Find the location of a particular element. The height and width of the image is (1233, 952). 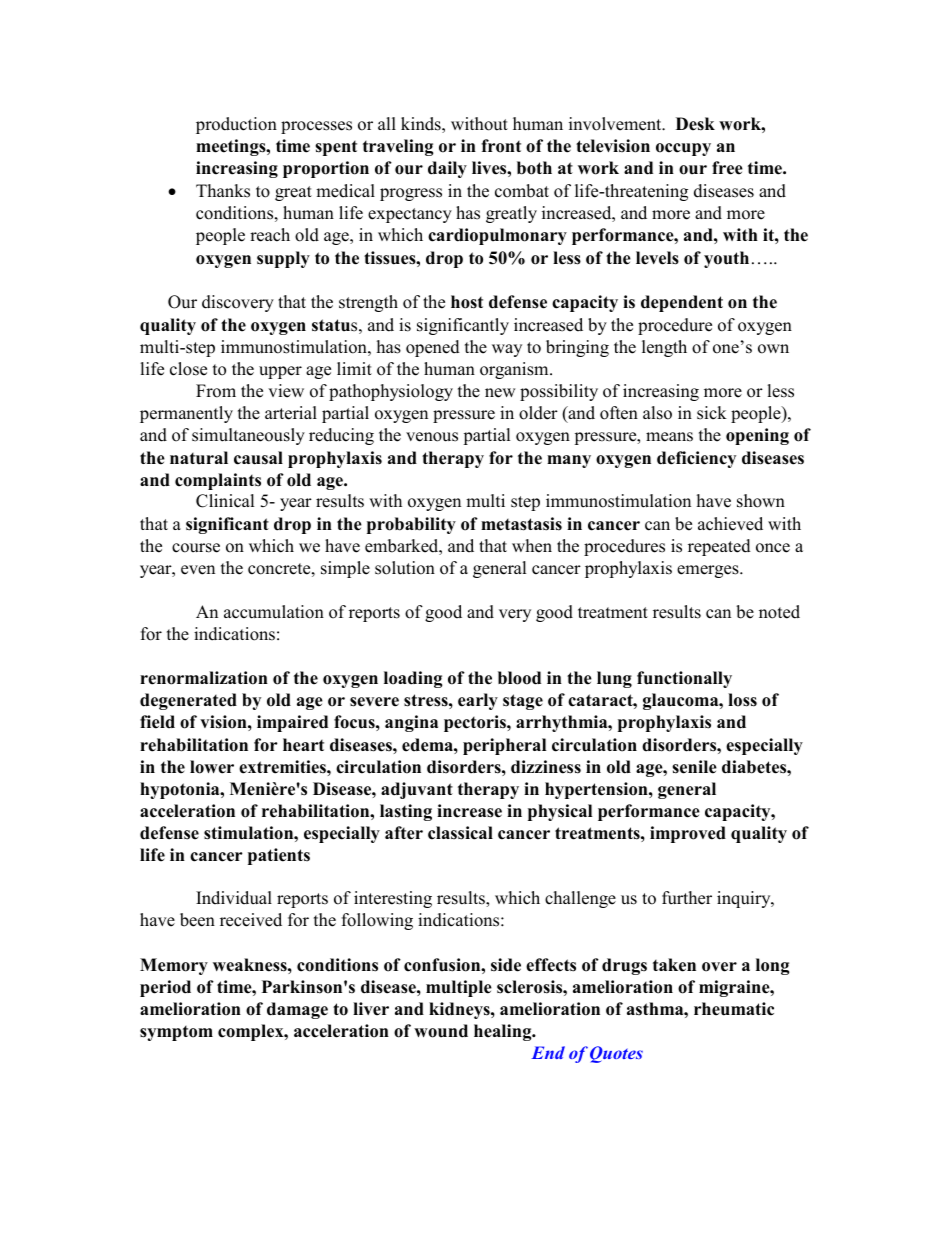

occupy is located at coordinates (683, 149).
